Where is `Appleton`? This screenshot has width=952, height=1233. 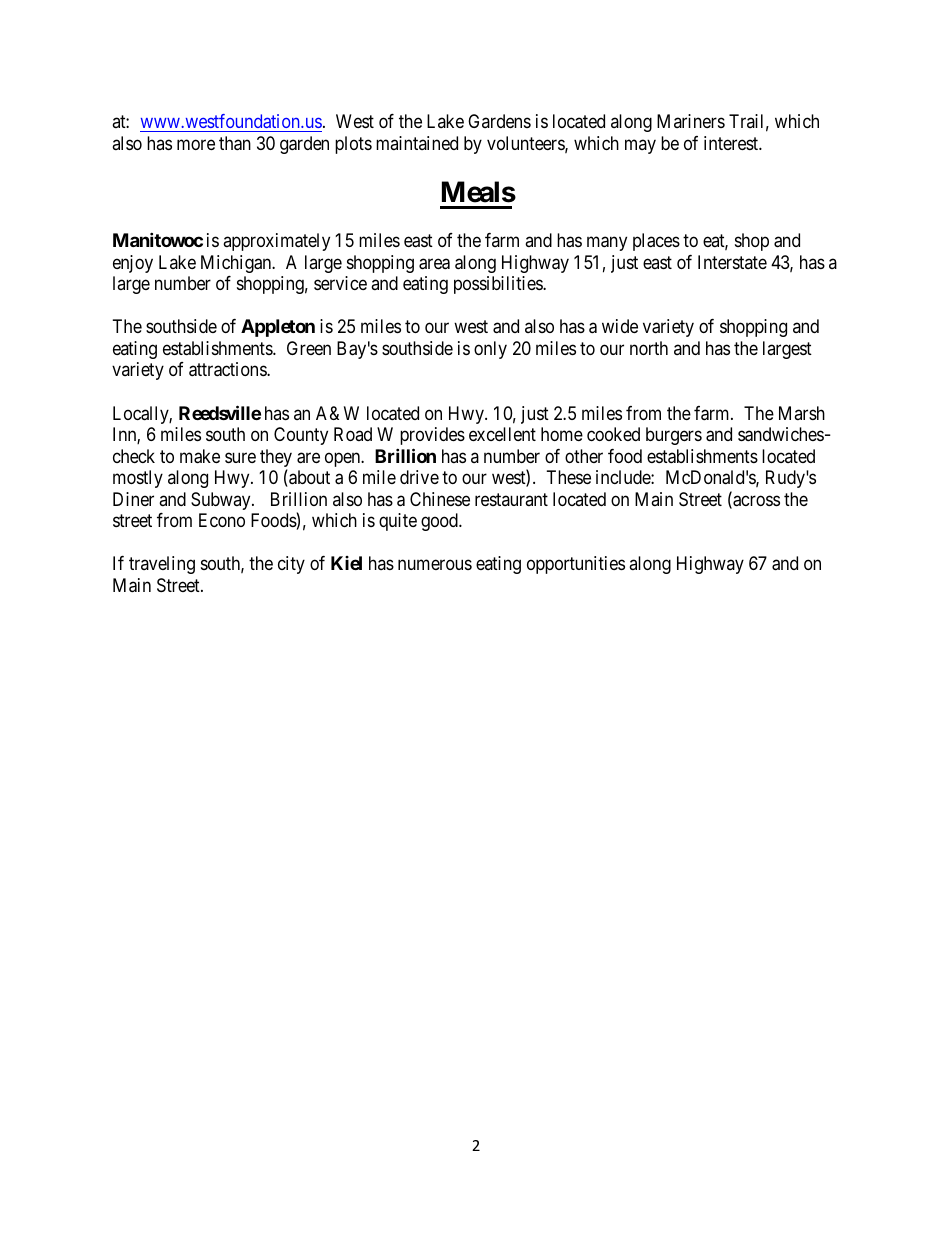
Appleton is located at coordinates (278, 328).
